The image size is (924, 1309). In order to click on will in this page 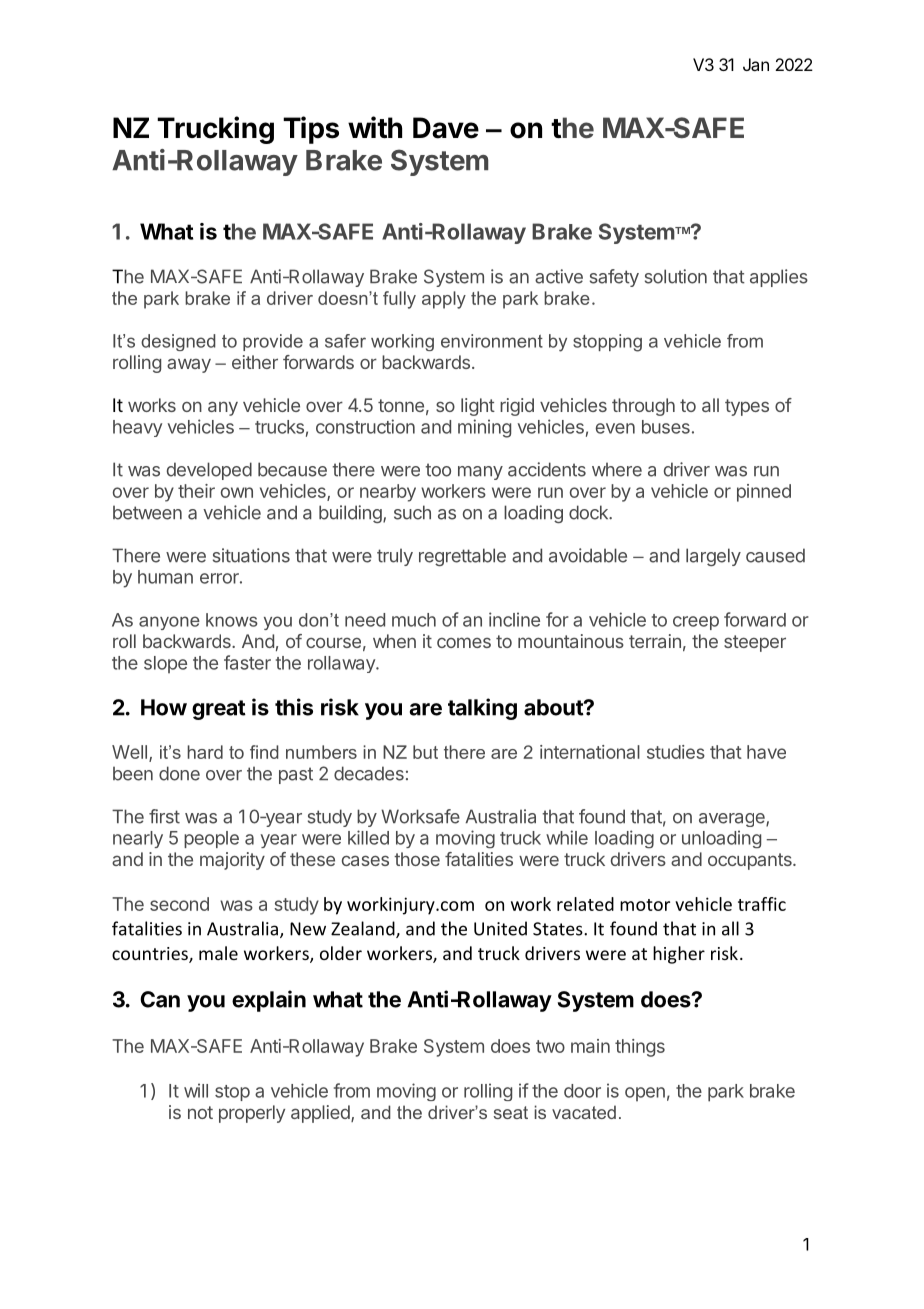, I will do `click(196, 1090)`.
